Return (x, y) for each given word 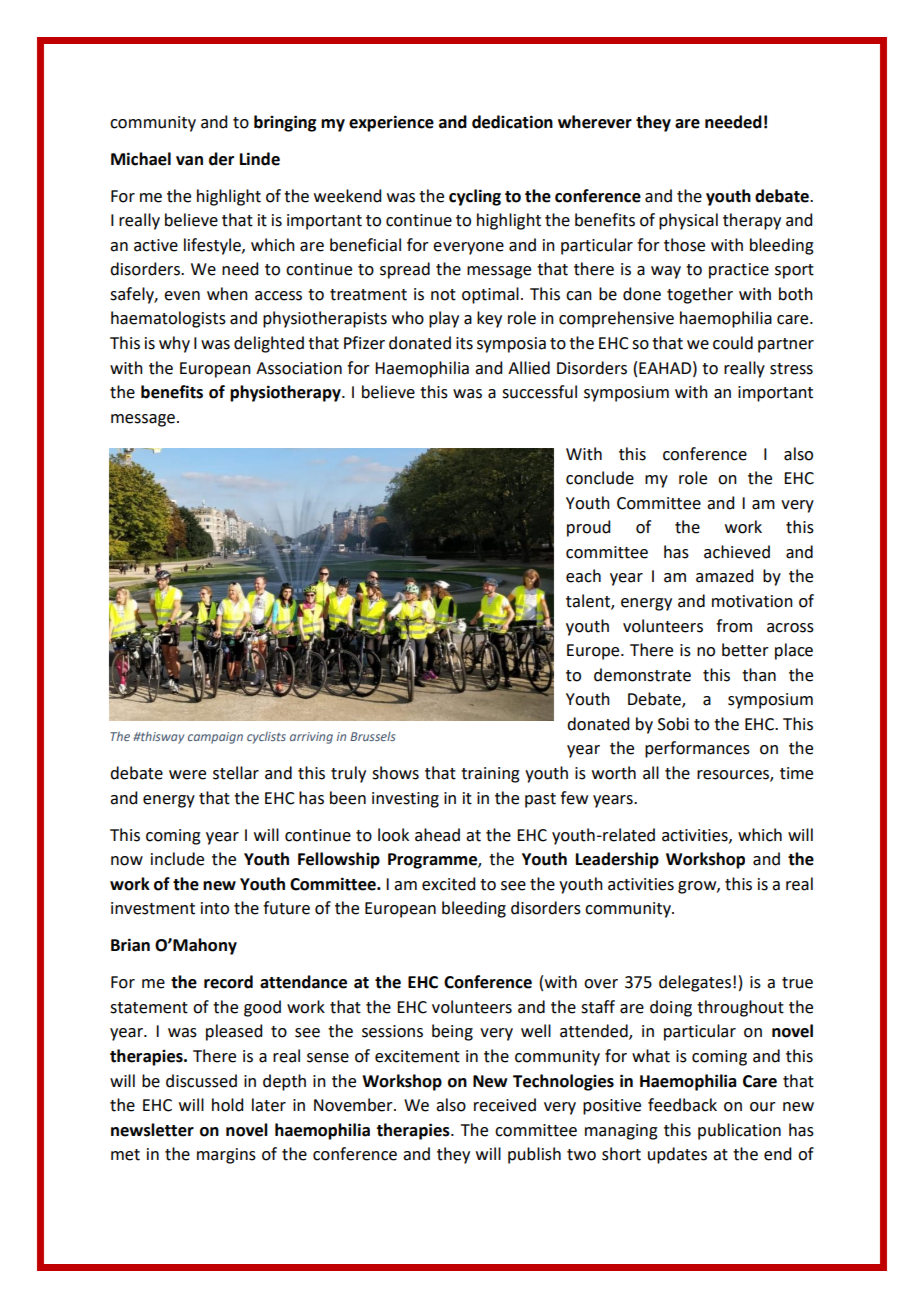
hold (227, 1105)
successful (539, 392)
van (189, 161)
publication (739, 1131)
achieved (737, 552)
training (490, 775)
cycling (475, 197)
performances (697, 749)
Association (299, 368)
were (187, 775)
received (505, 1105)
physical (688, 221)
